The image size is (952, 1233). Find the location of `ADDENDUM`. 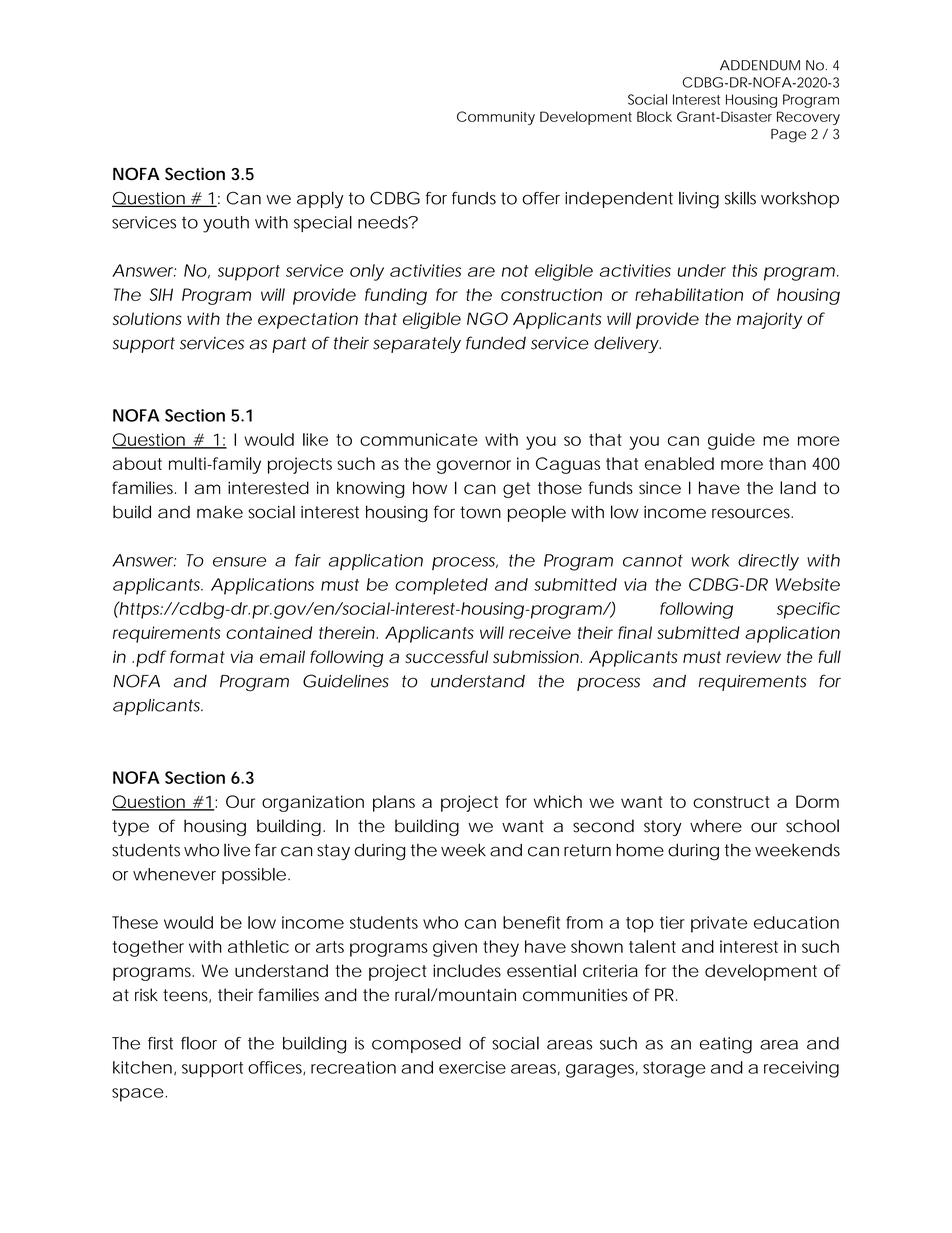

ADDENDUM is located at coordinates (760, 65).
